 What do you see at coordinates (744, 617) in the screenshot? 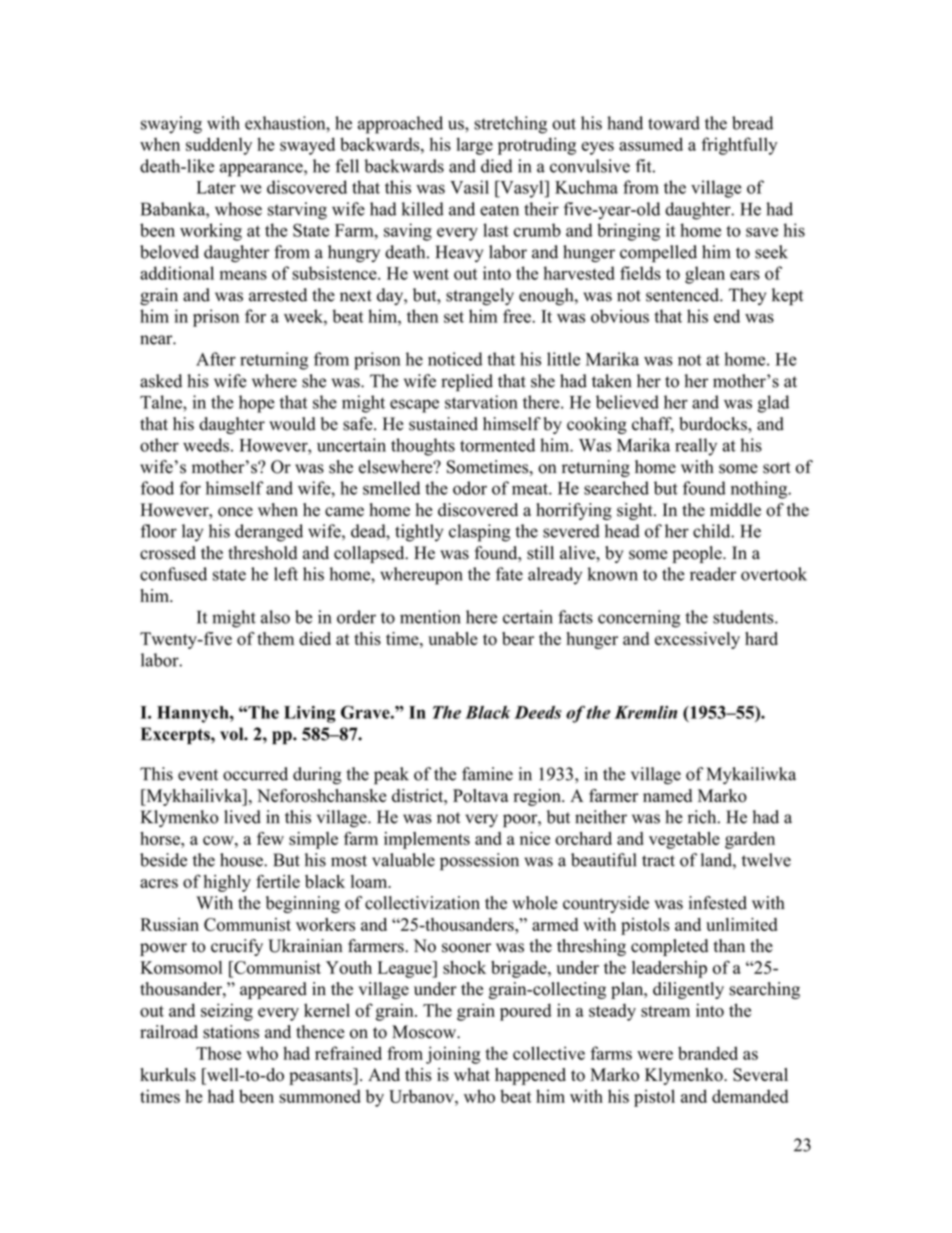
I see `students` at bounding box center [744, 617].
